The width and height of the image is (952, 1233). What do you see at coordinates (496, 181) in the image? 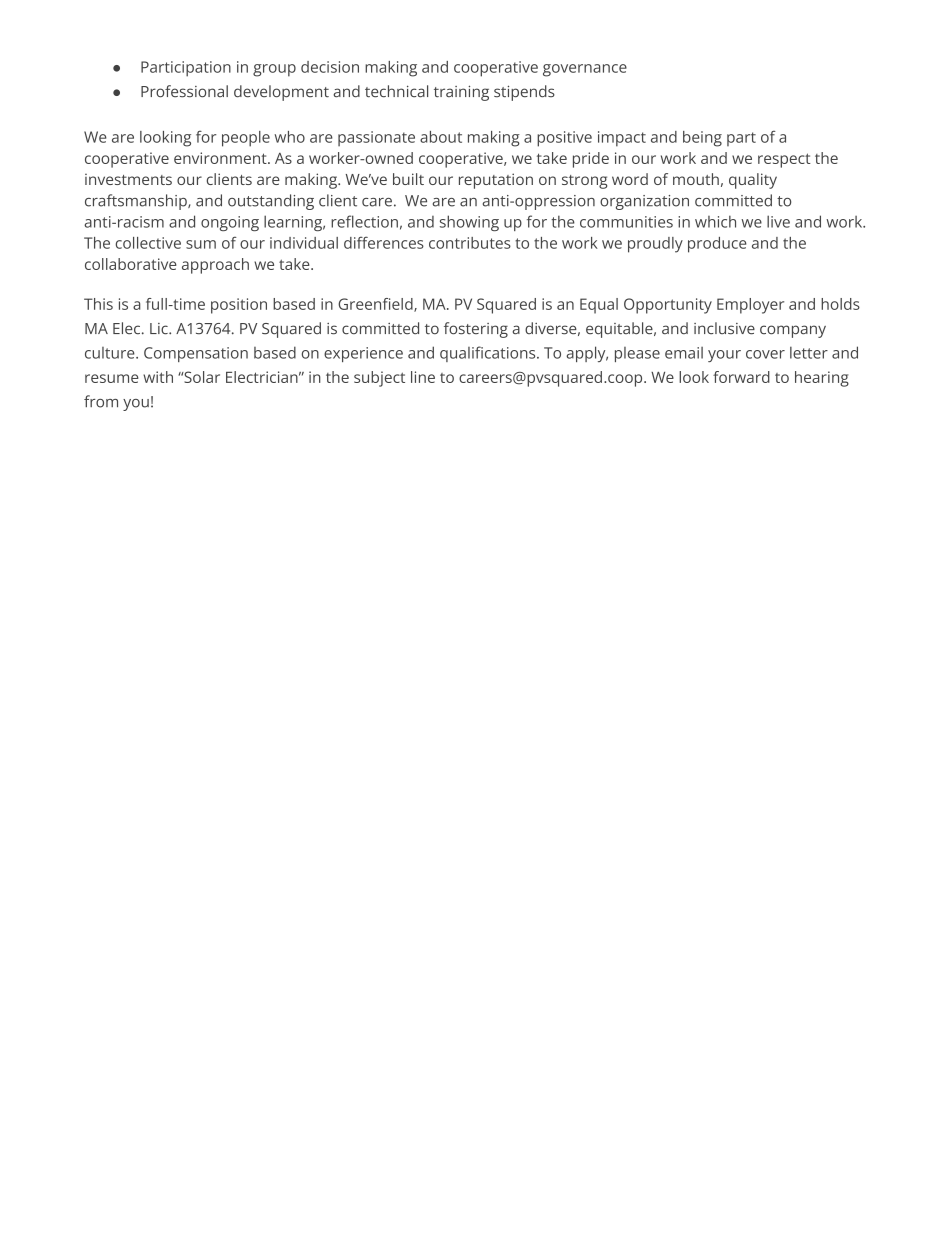
I see `reputation` at bounding box center [496, 181].
